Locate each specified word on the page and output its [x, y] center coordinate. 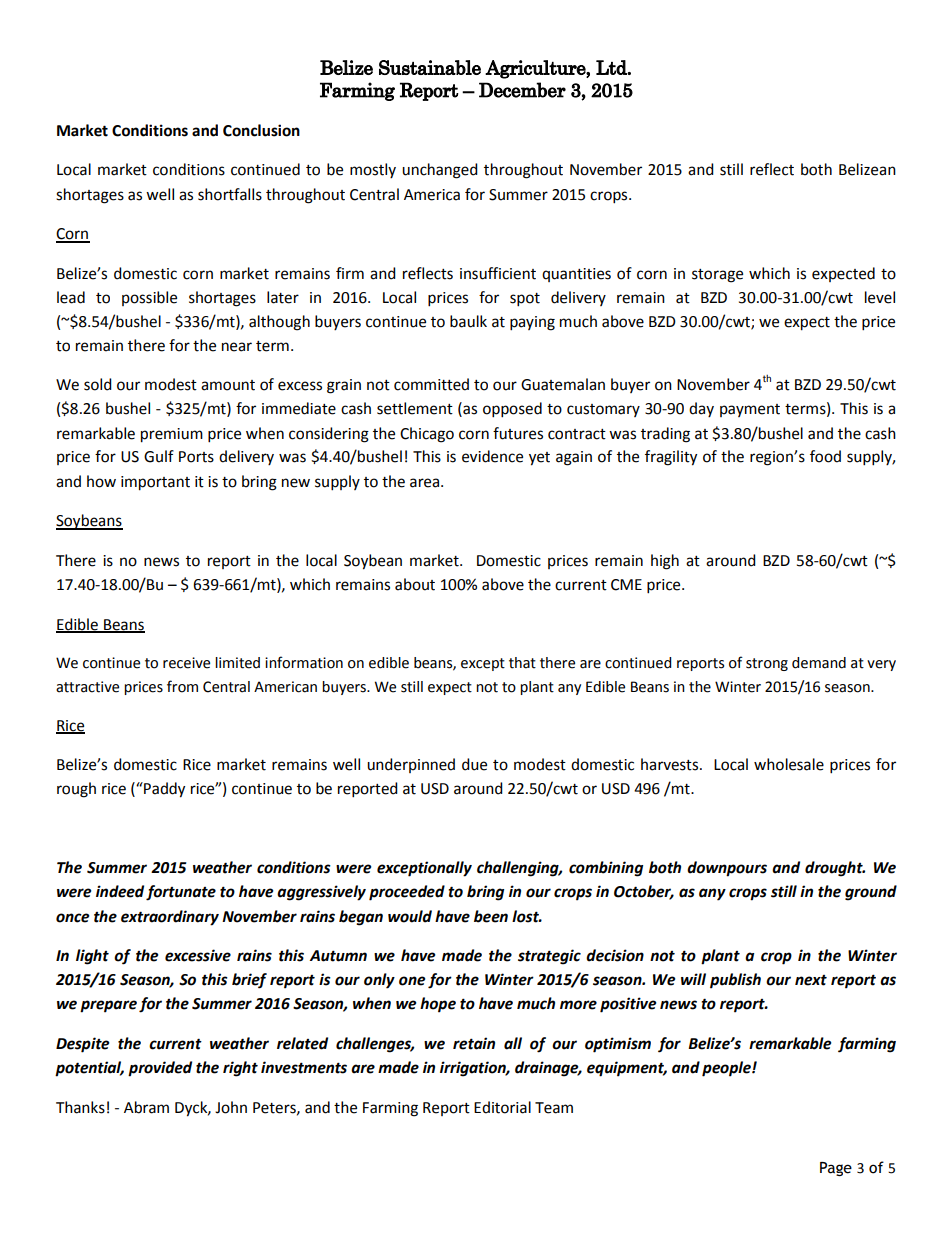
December [522, 90]
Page [836, 1169]
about [415, 584]
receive [186, 663]
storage [717, 276]
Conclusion [261, 130]
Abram [146, 1107]
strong [767, 664]
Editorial [502, 1107]
